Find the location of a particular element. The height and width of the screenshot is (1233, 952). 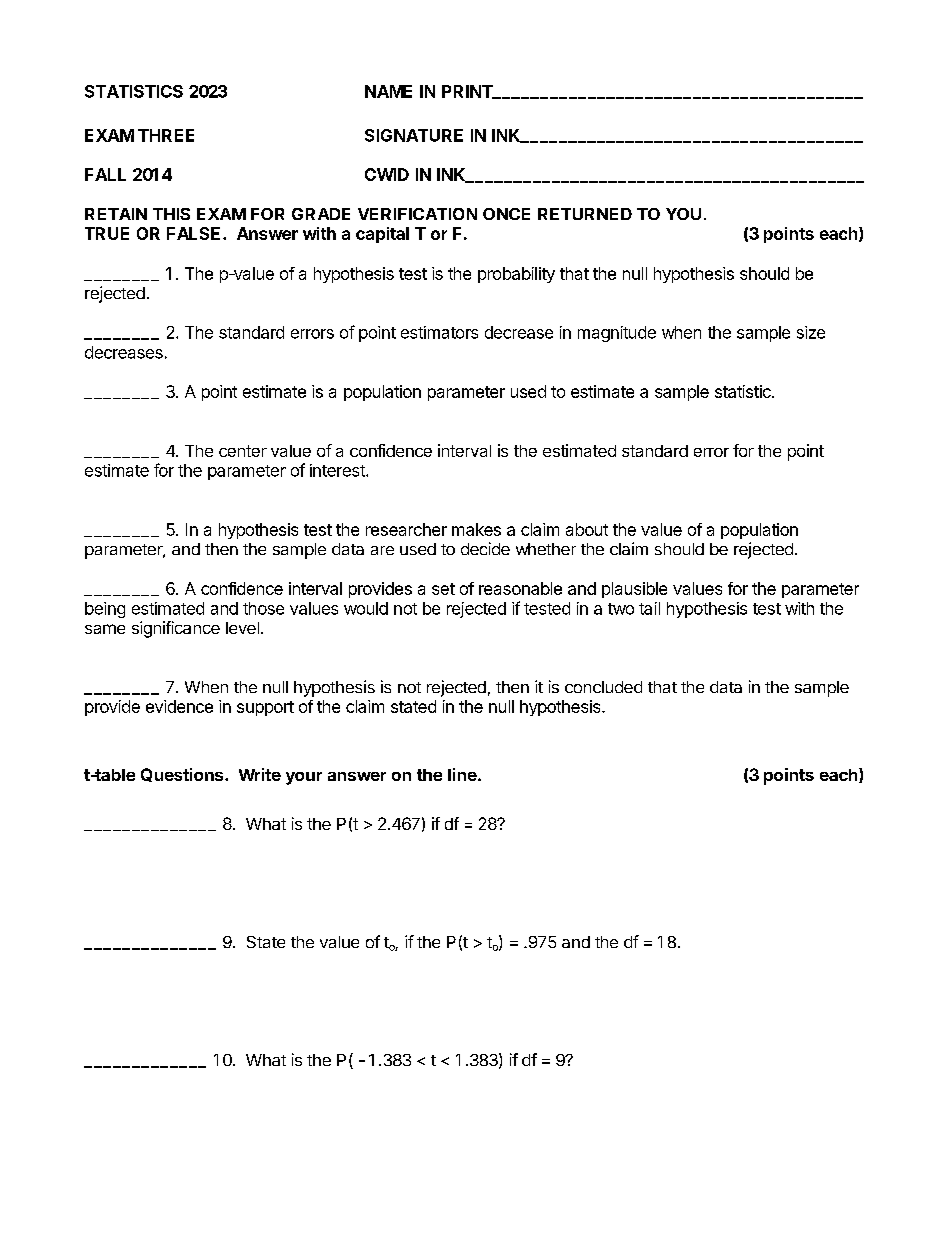

SIGNATURE is located at coordinates (414, 135).
